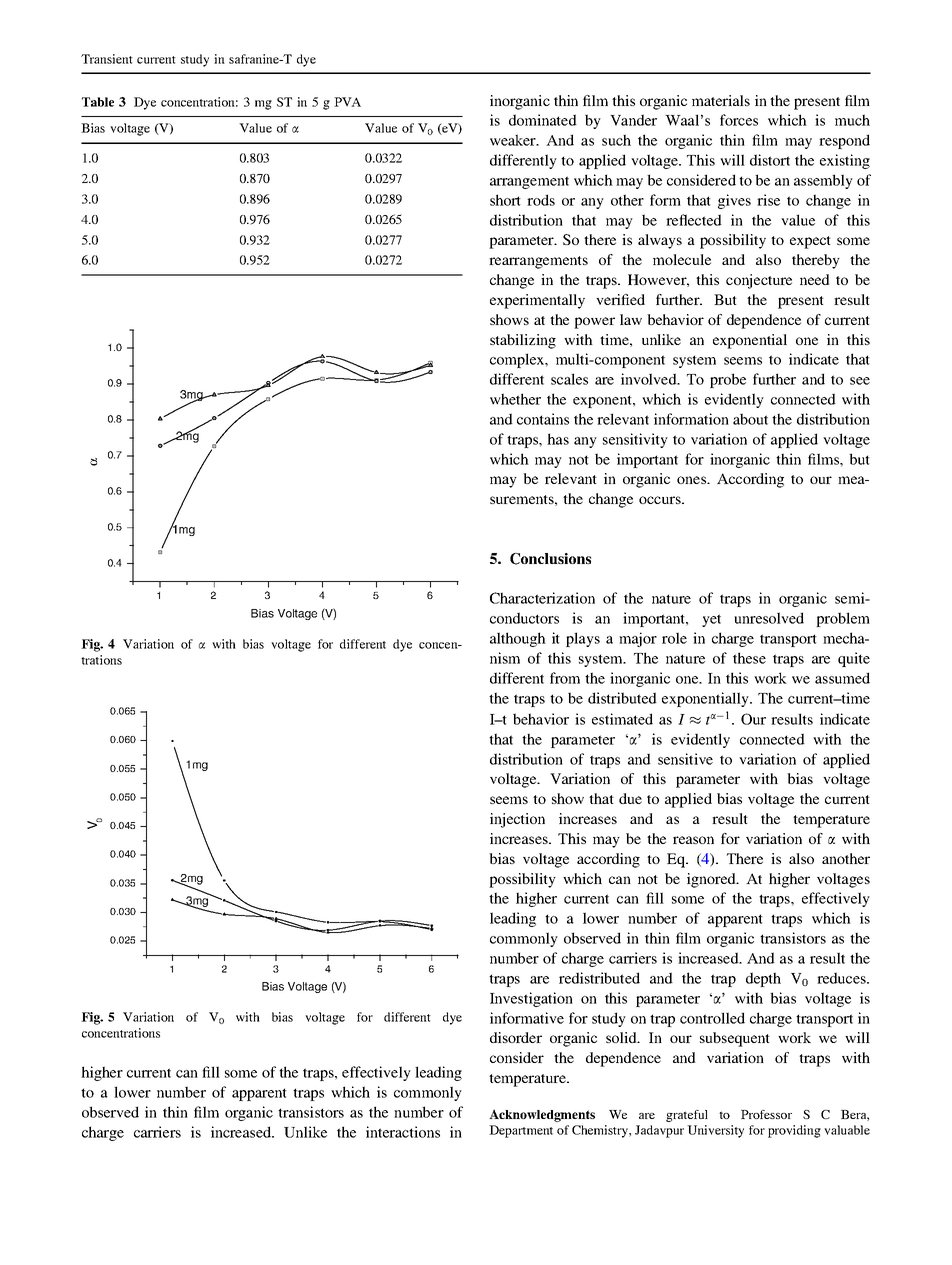 Image resolution: width=952 pixels, height=1265 pixels. What do you see at coordinates (403, 1132) in the screenshot?
I see `interactions` at bounding box center [403, 1132].
